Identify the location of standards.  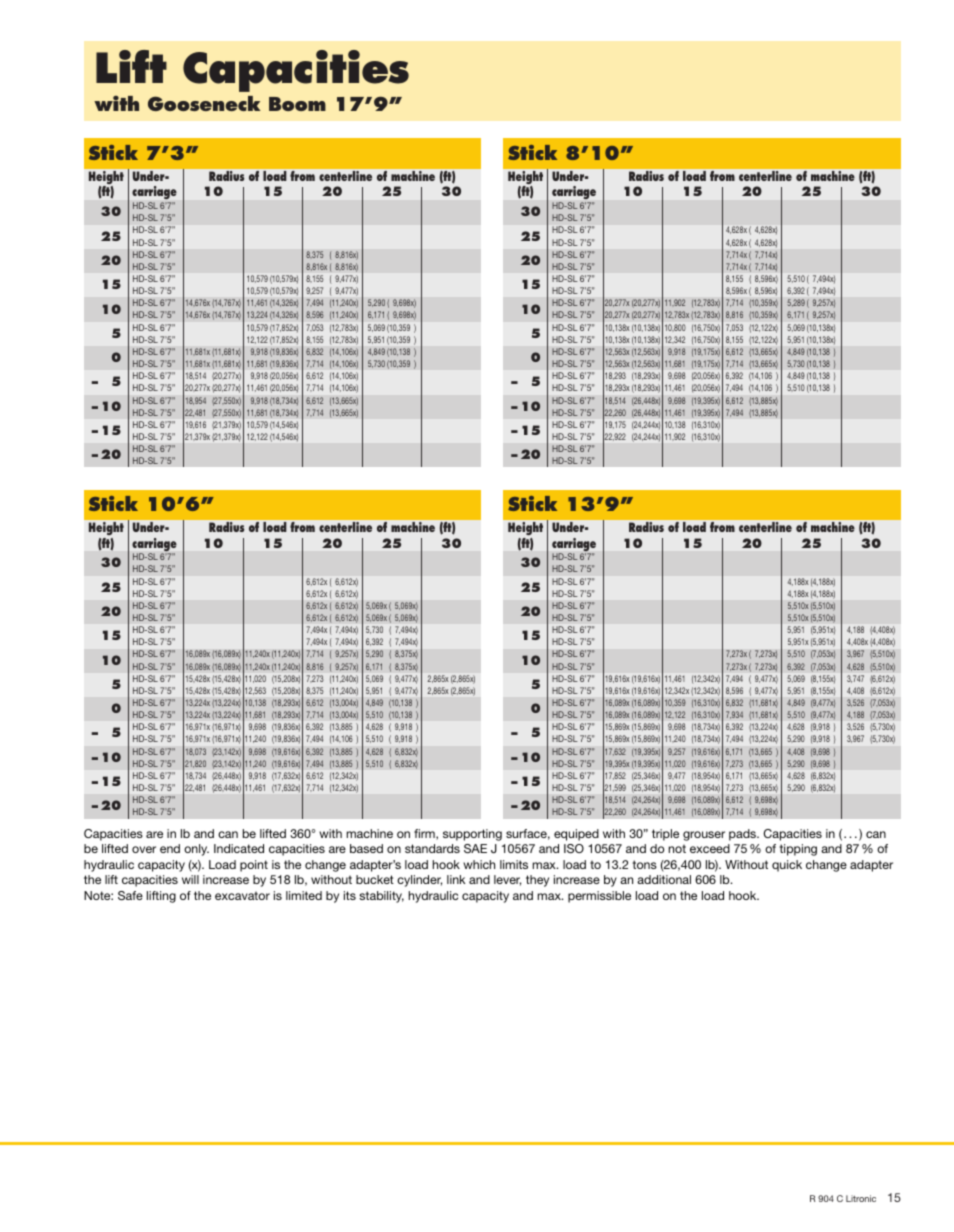
(432, 848).
